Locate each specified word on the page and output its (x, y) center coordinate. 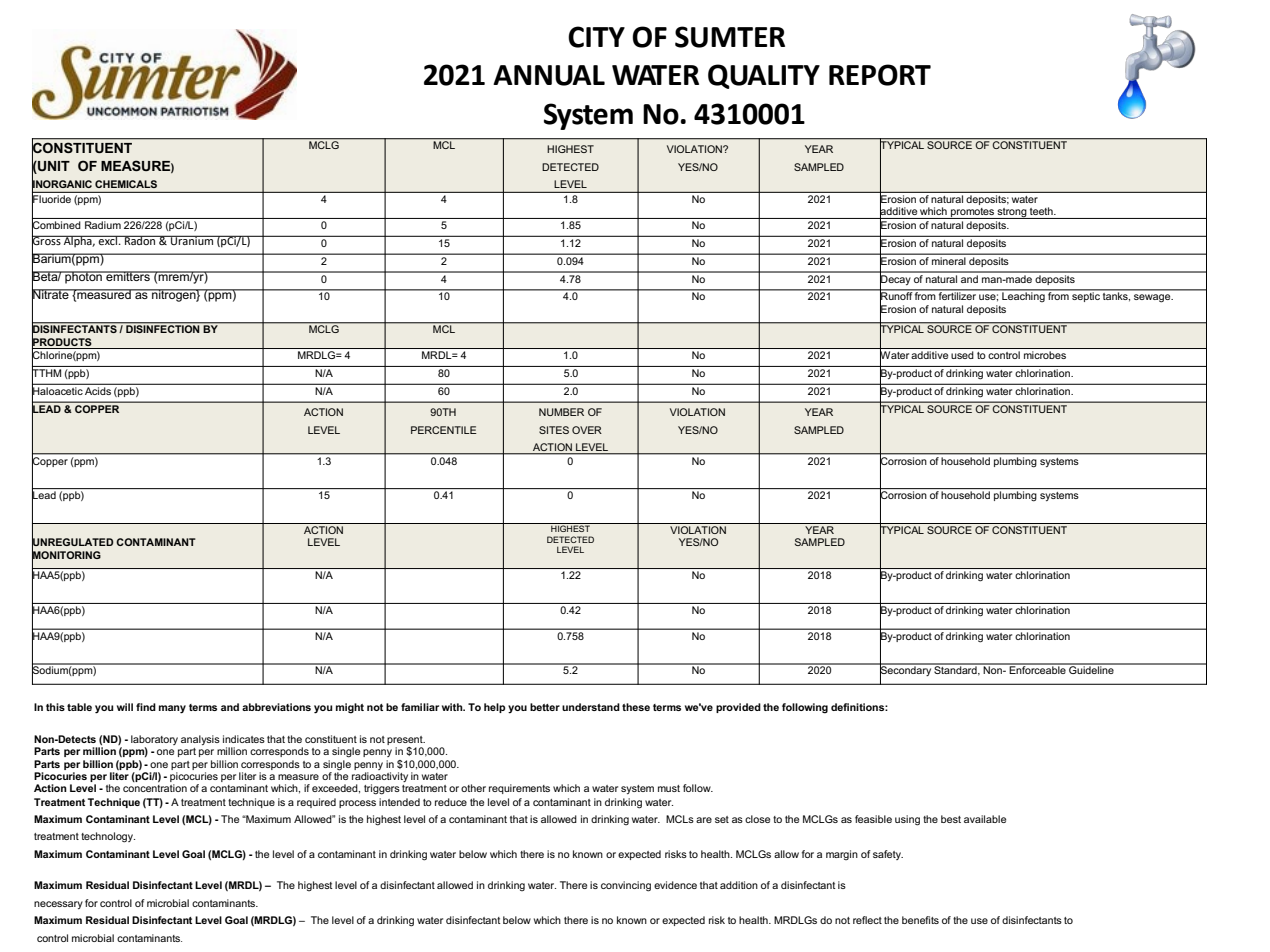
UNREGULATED (73, 542)
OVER (587, 430)
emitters (128, 276)
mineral (948, 261)
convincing (626, 886)
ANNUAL (549, 75)
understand (591, 707)
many (172, 709)
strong (1012, 213)
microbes (1045, 355)
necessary (58, 905)
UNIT (53, 166)
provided (738, 708)
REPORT (880, 75)
